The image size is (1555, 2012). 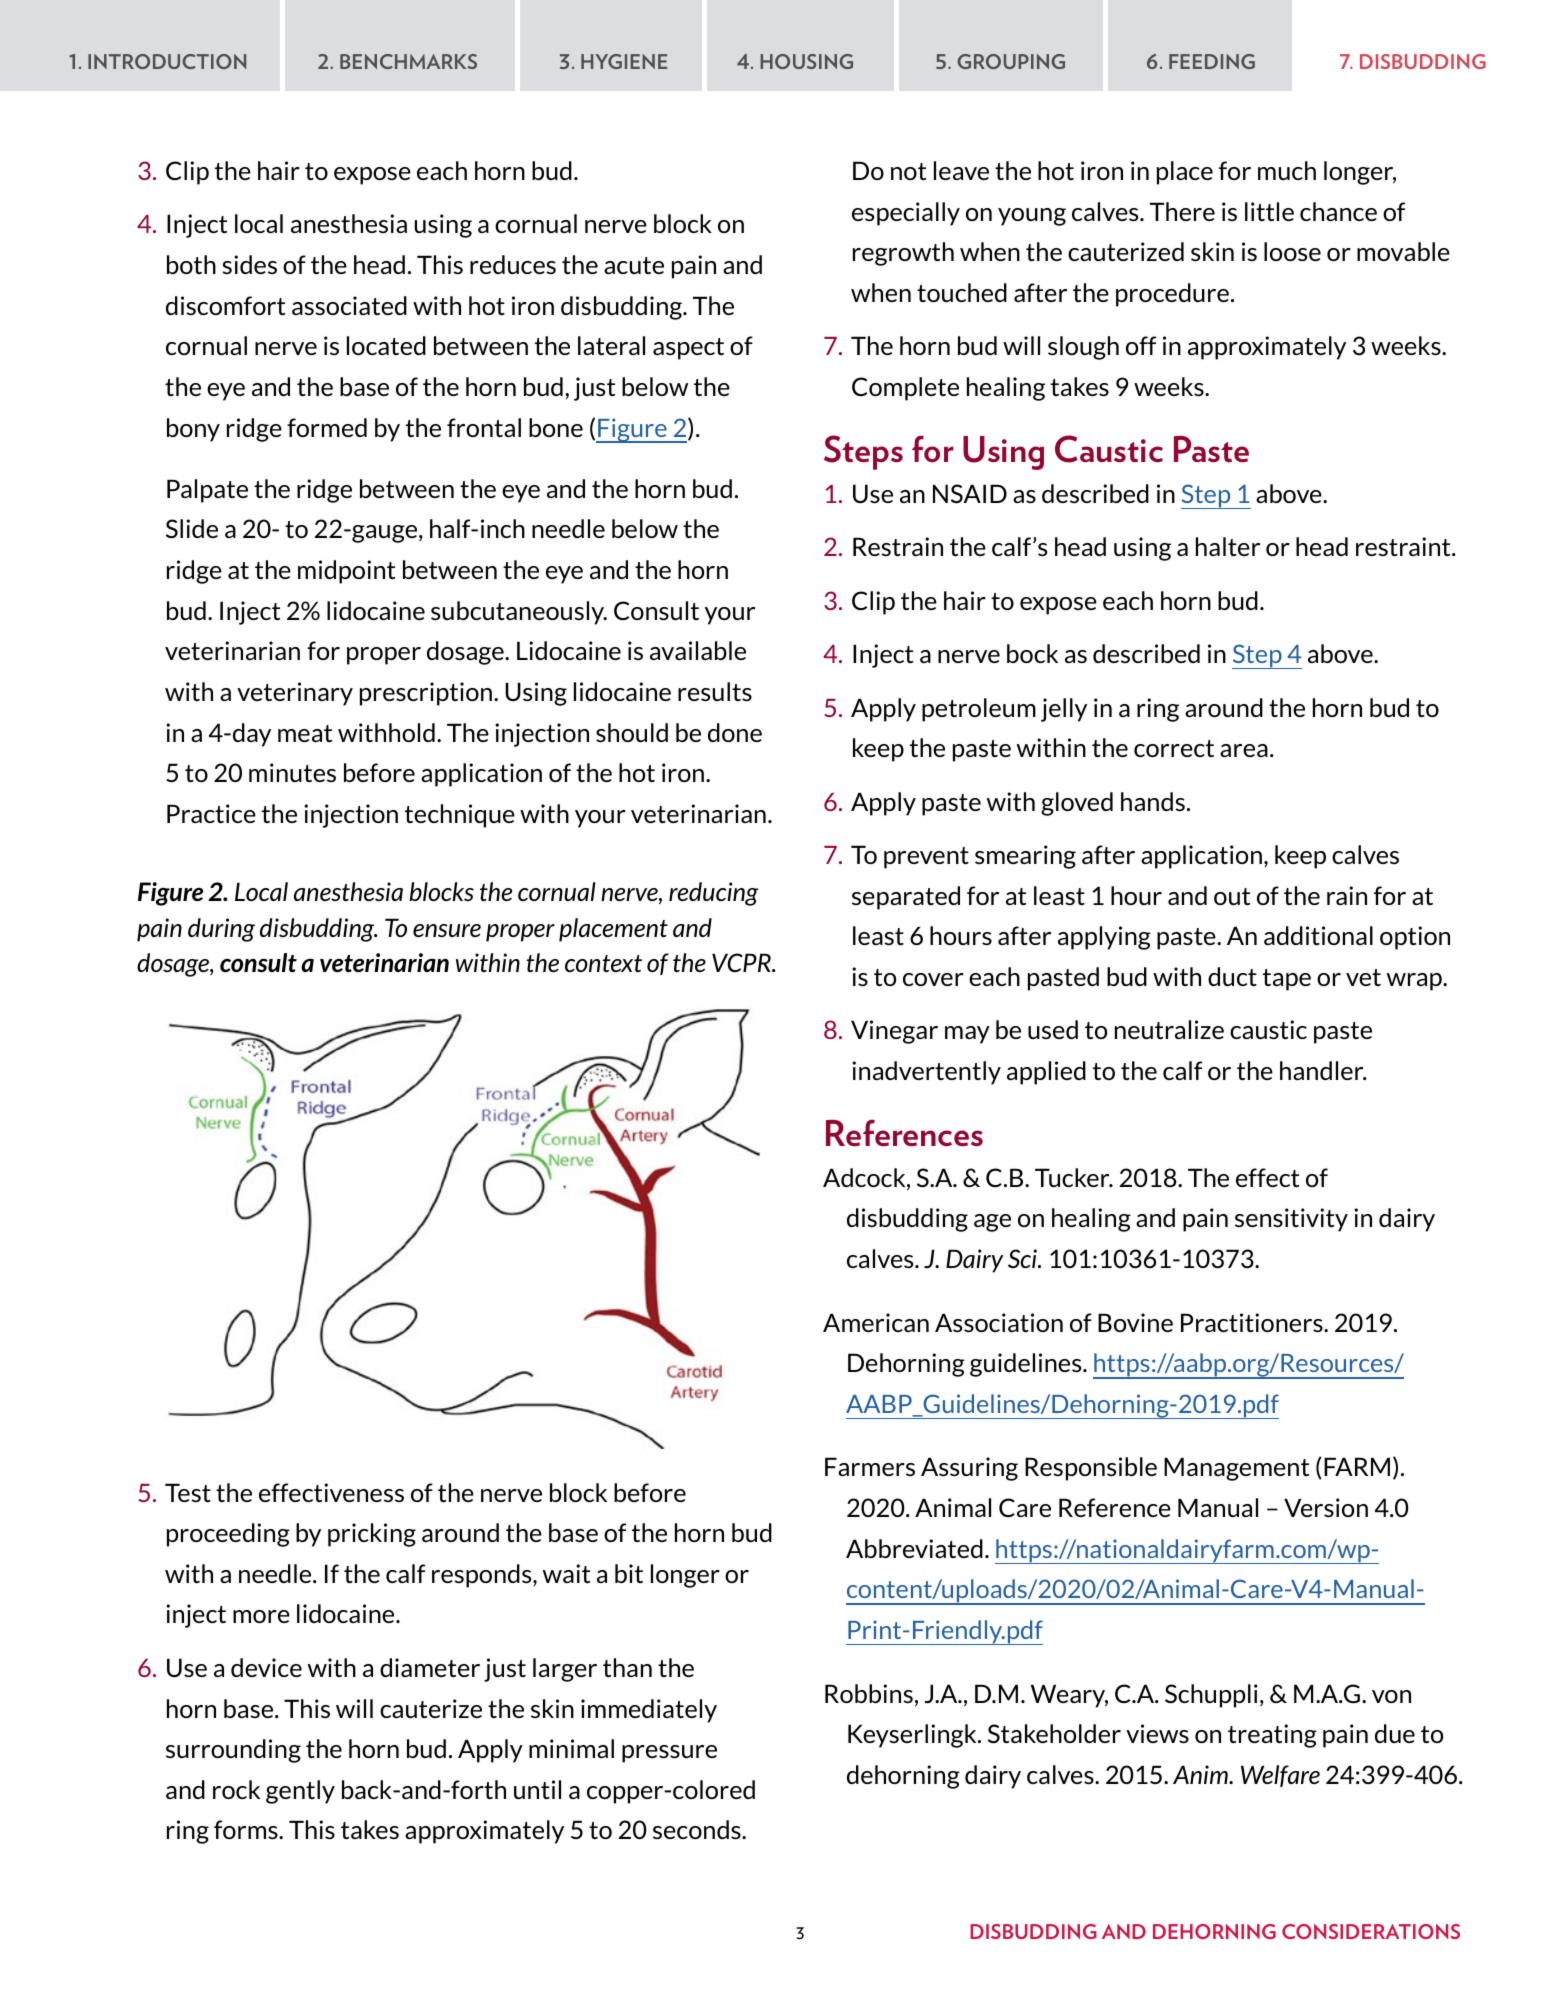 What do you see at coordinates (408, 61) in the page?
I see `BENCHMARKS` at bounding box center [408, 61].
